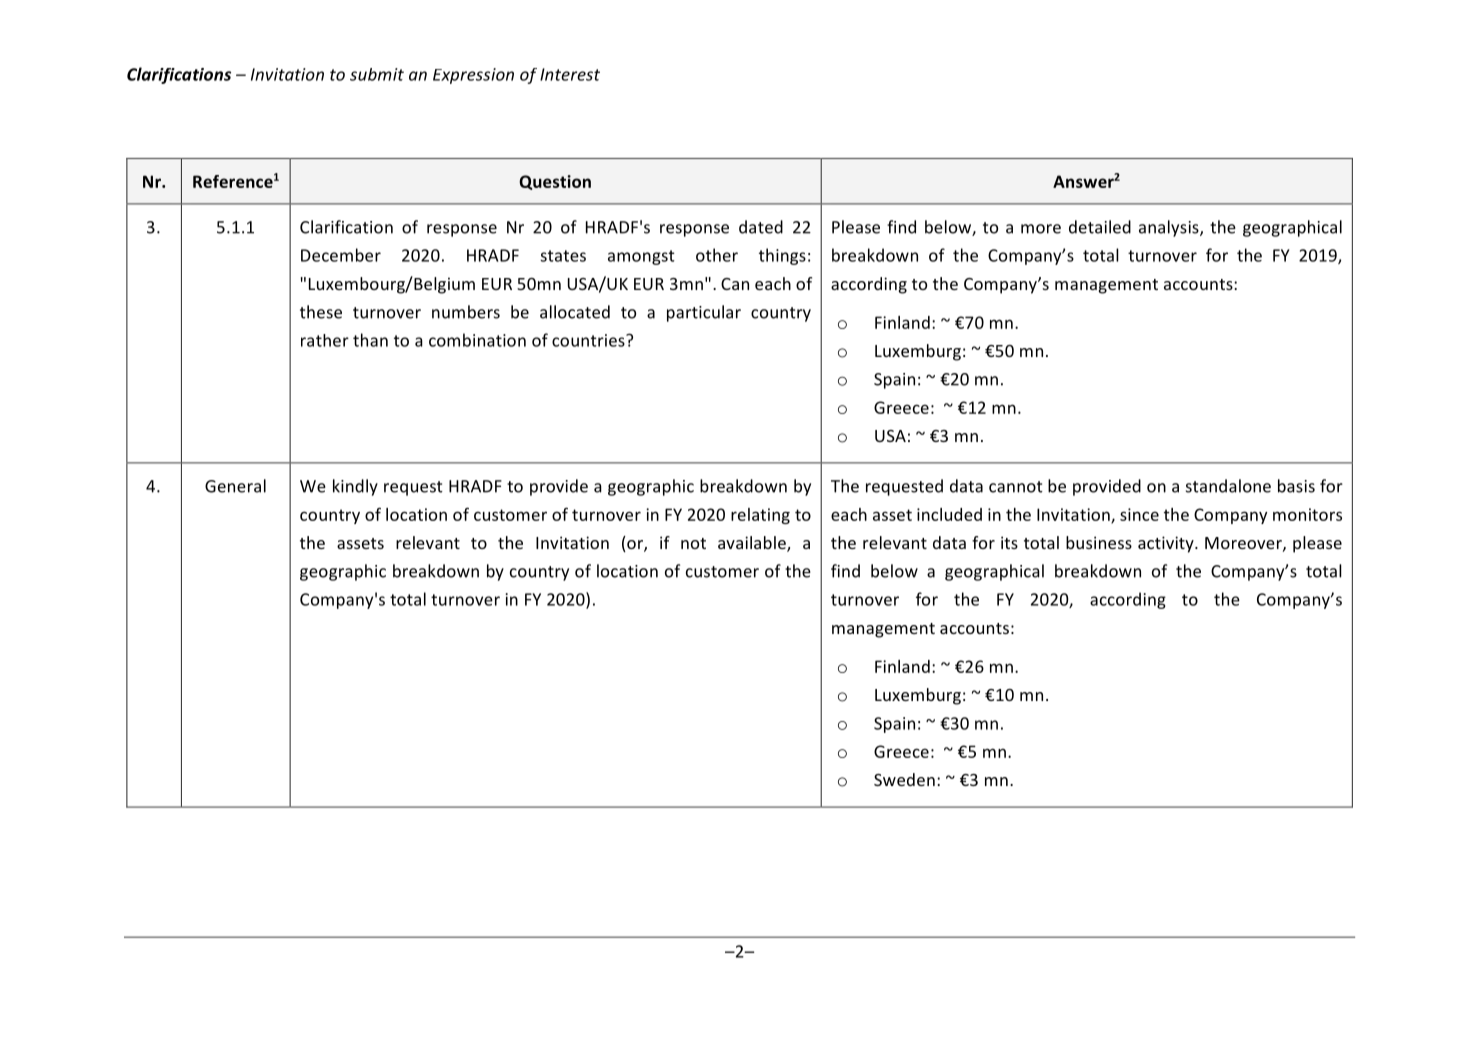 The height and width of the screenshot is (1046, 1479). I want to click on kindly, so click(355, 487).
